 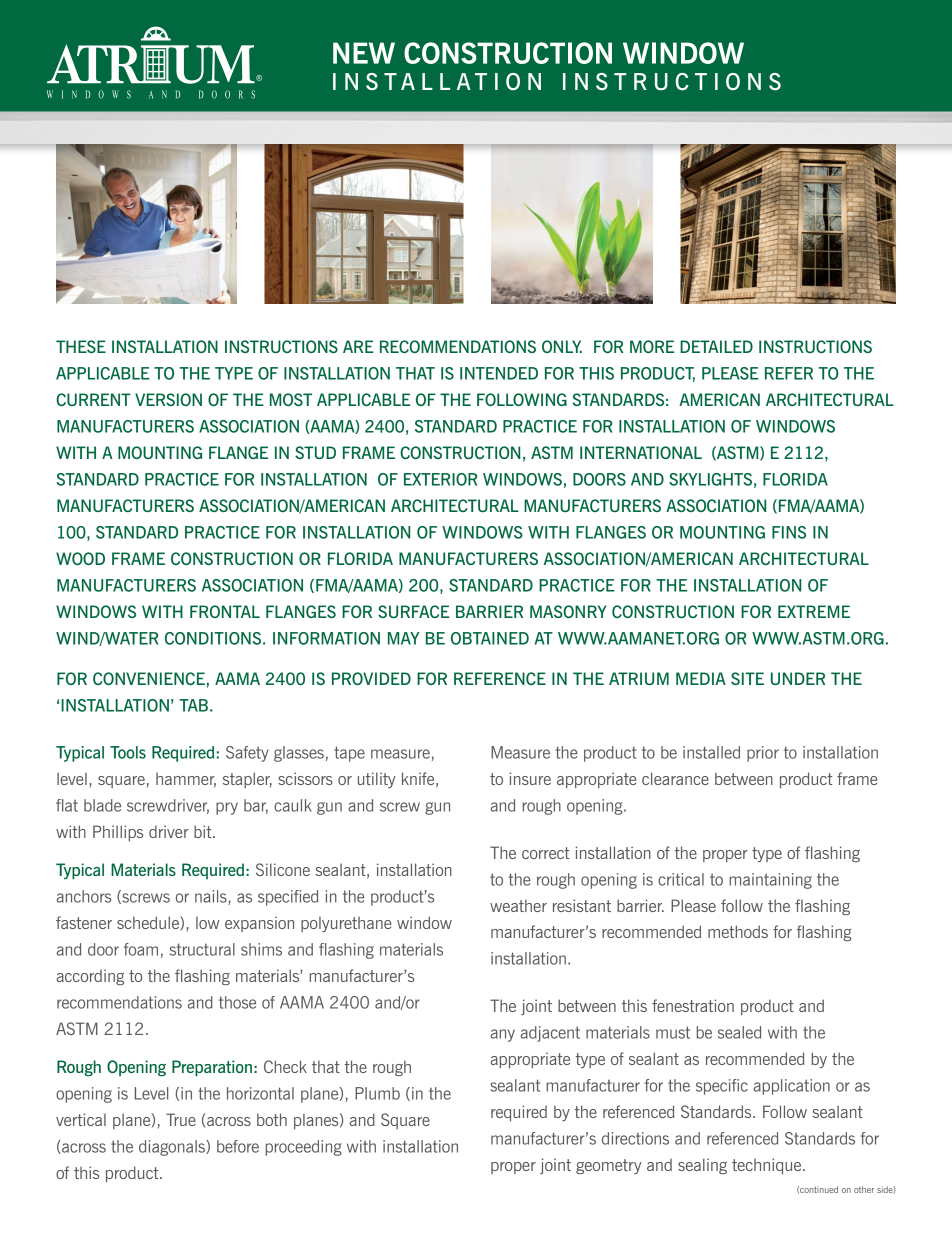 I want to click on ONLY, so click(x=562, y=346).
